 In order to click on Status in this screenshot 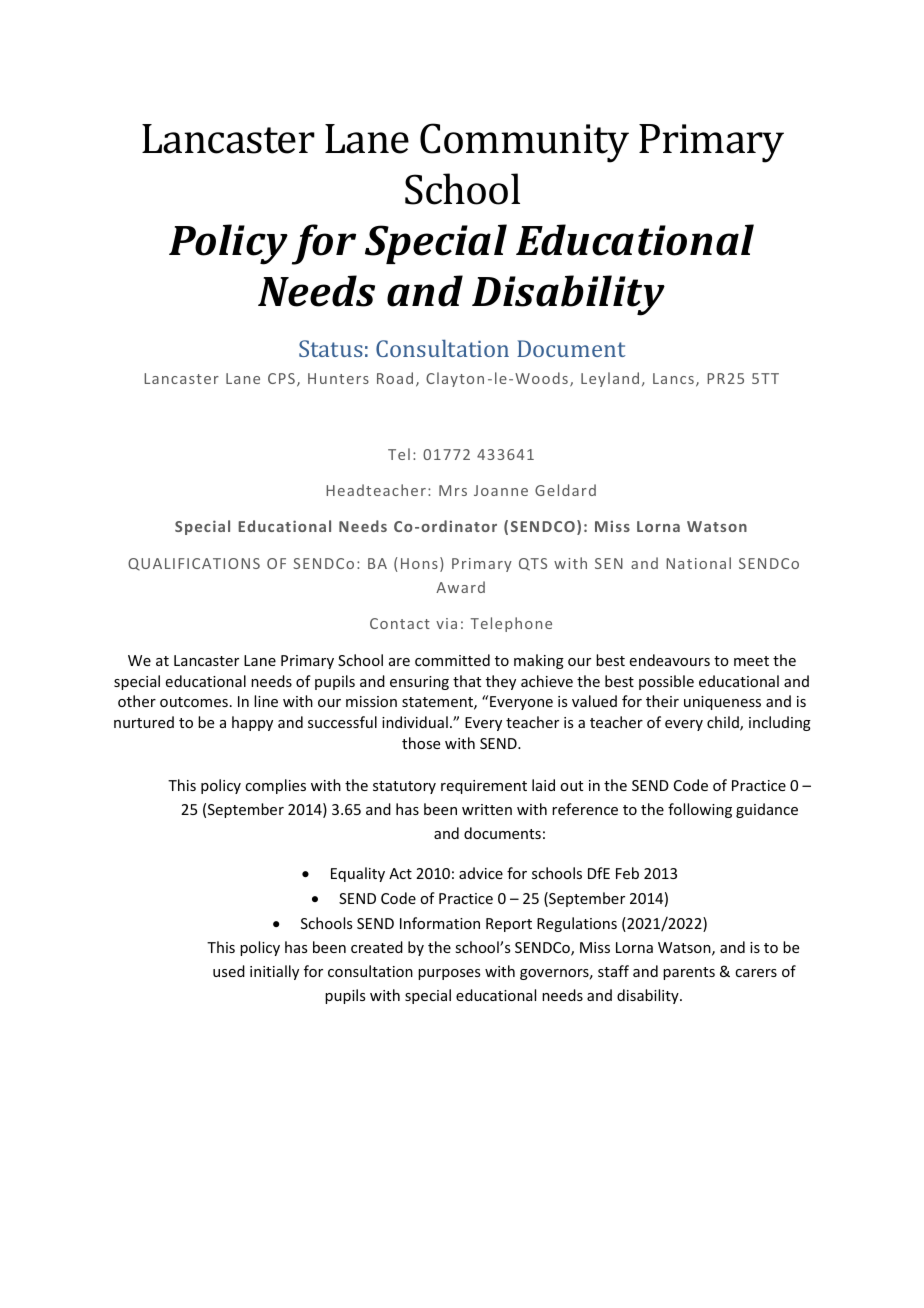, I will do `click(331, 348)`.
